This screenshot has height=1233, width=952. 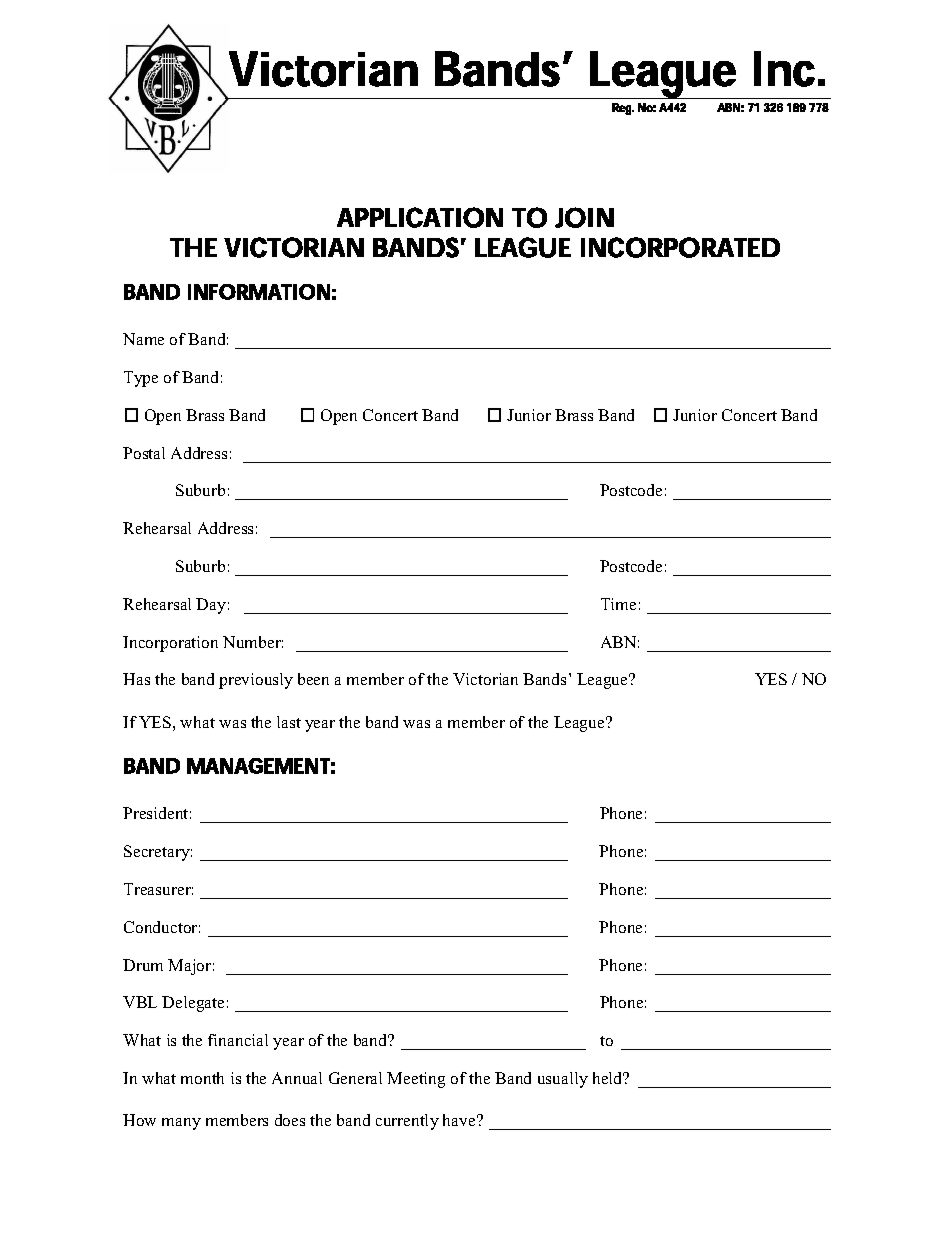 What do you see at coordinates (355, 1078) in the screenshot?
I see `General` at bounding box center [355, 1078].
